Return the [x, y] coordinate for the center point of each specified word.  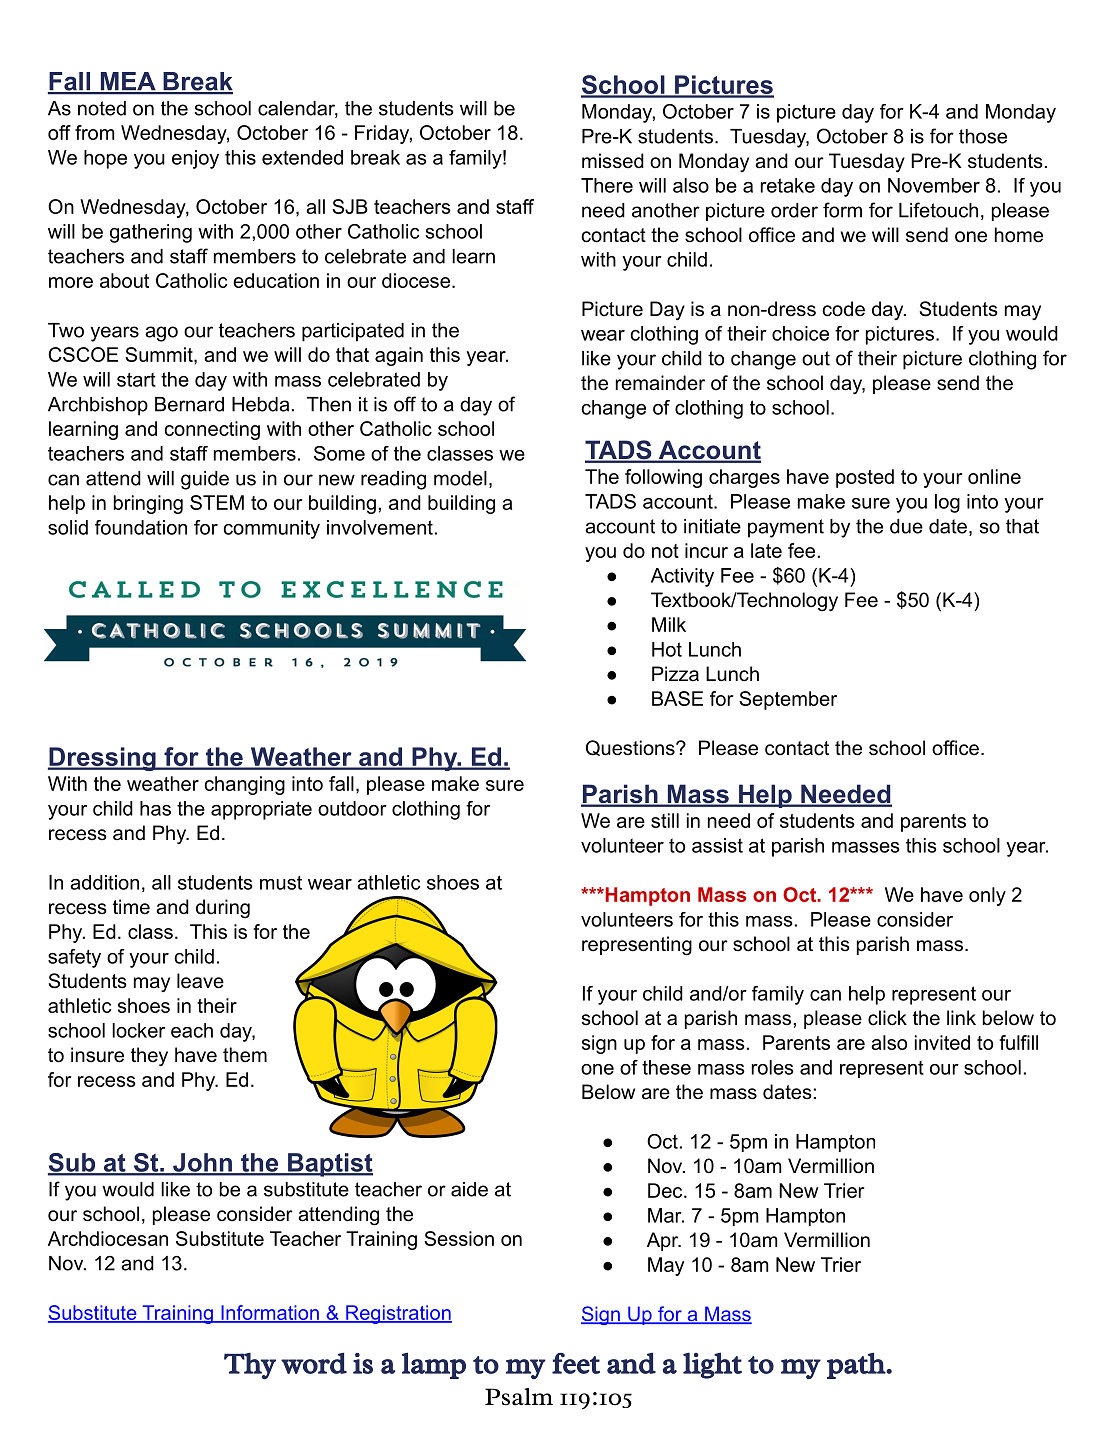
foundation [141, 527]
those [983, 136]
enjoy [195, 159]
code [844, 309]
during [223, 908]
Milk [669, 624]
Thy [250, 1366]
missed [613, 161]
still [665, 820]
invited [942, 1042]
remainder [660, 383]
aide [469, 1189]
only [987, 896]
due [906, 526]
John [202, 1163]
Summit [160, 354]
